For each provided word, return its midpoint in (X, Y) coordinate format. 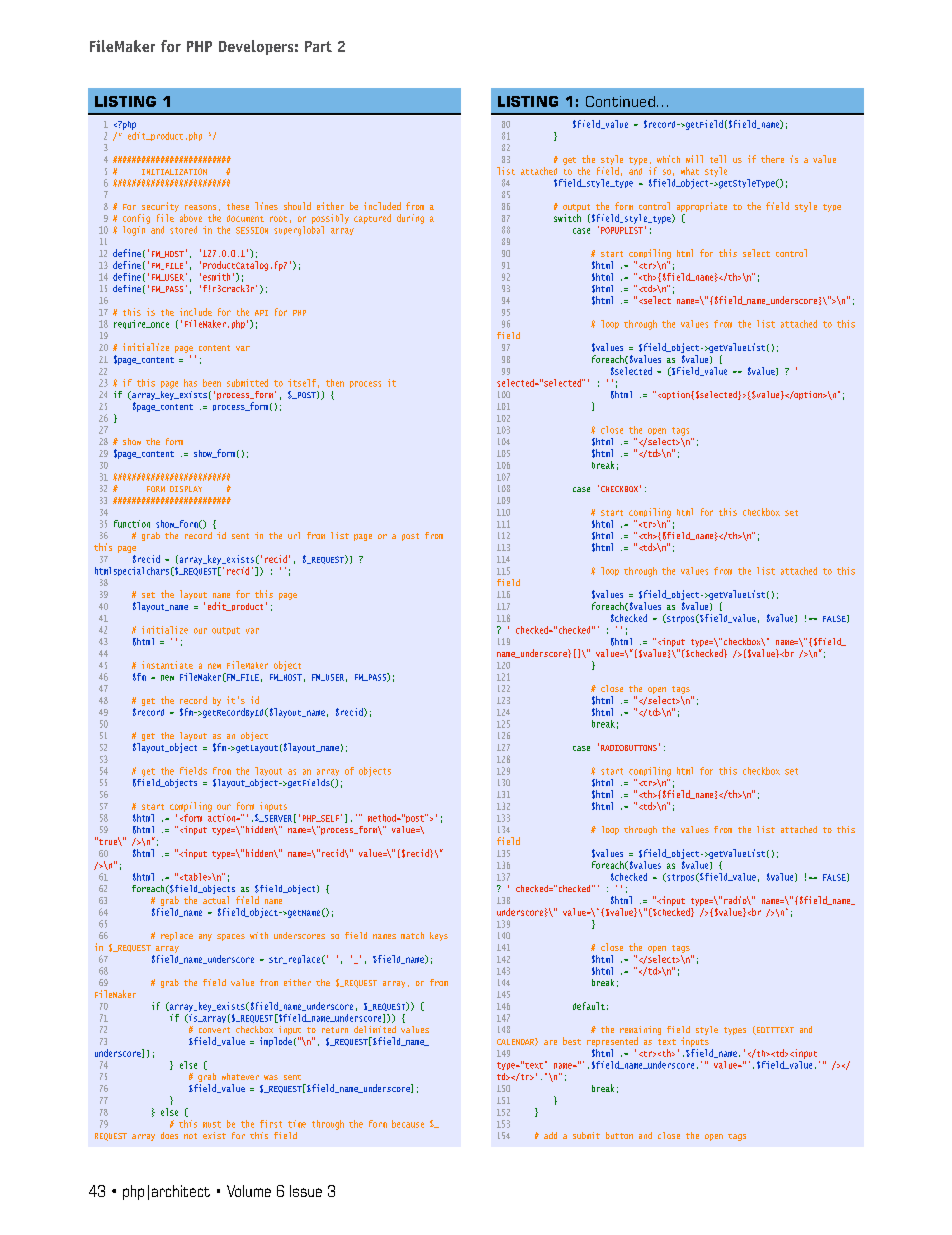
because (408, 1124)
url (294, 535)
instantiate (167, 665)
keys (439, 936)
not (190, 1136)
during (410, 219)
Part (318, 46)
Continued (620, 101)
